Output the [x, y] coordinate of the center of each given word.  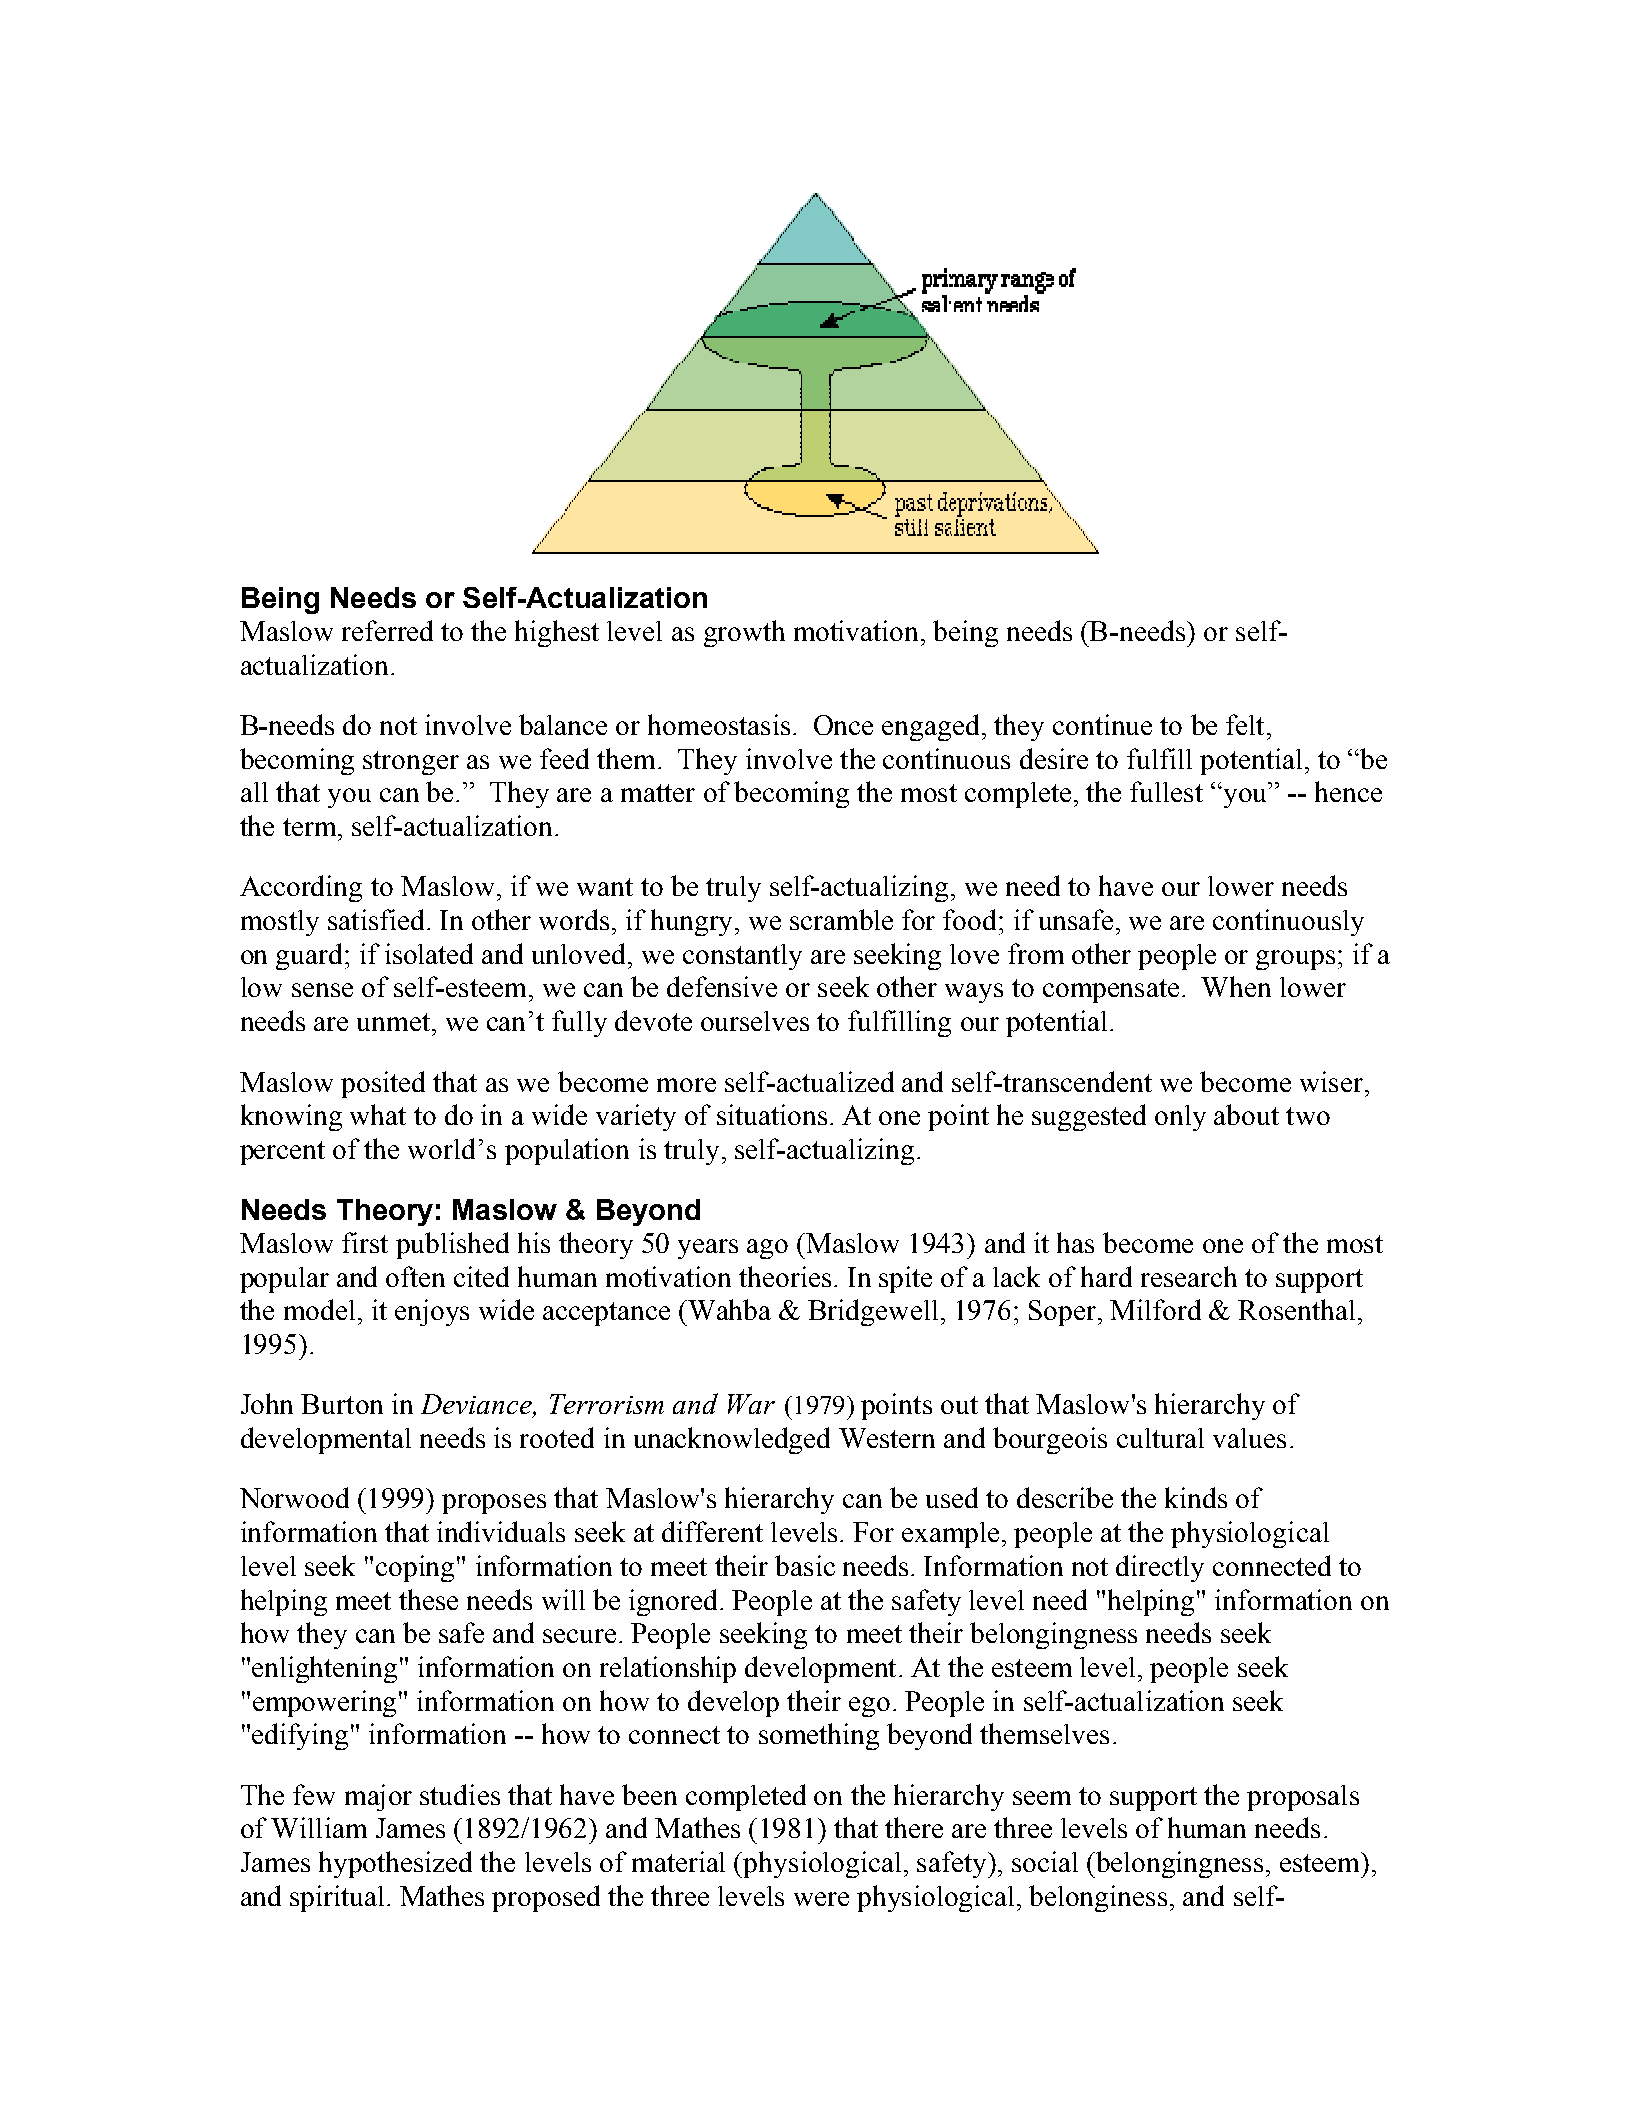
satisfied [376, 919]
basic [805, 1565]
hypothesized [395, 1864]
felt [1245, 724]
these [428, 1599]
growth [744, 633]
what [378, 1114]
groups [1295, 960]
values [1249, 1438]
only [1180, 1118]
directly [1160, 1568]
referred [387, 630]
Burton [342, 1404]
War [751, 1404]
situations [772, 1114]
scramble [841, 919]
